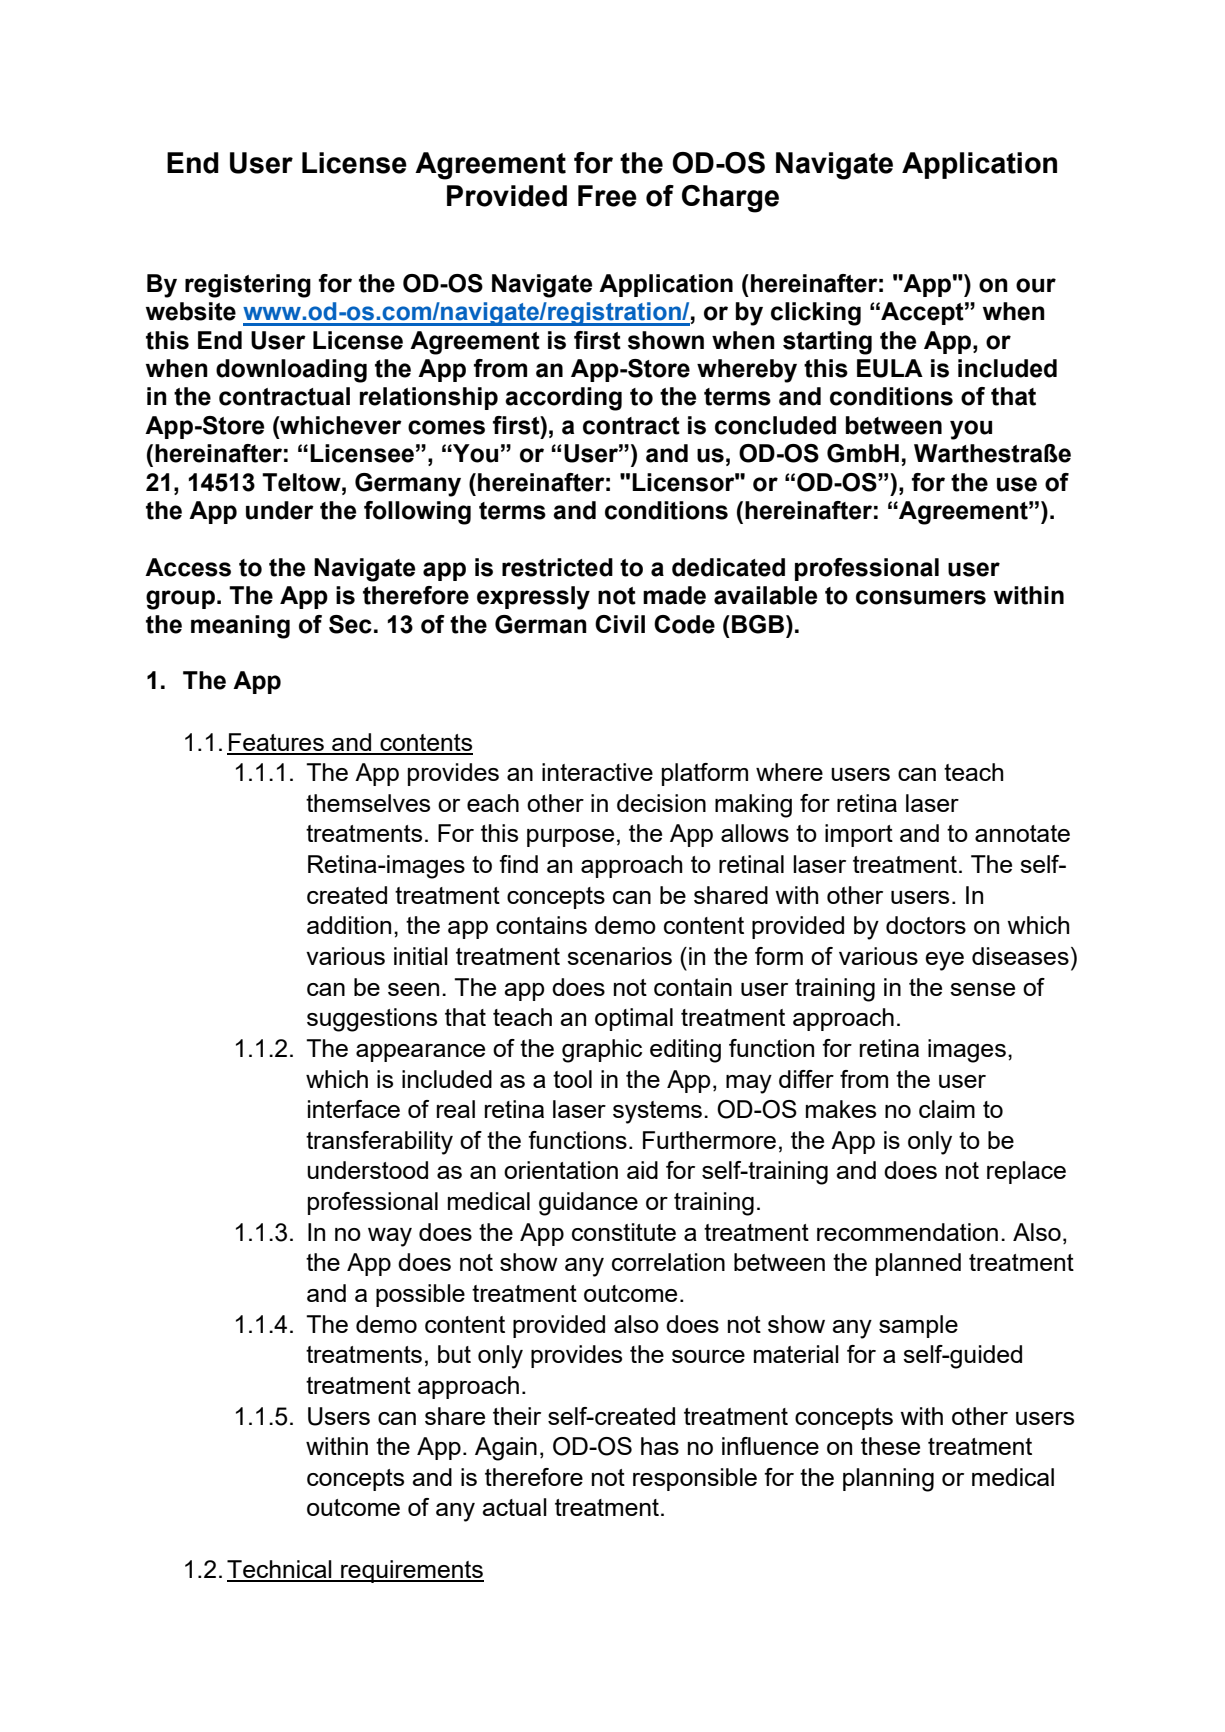 This page has width=1225, height=1732. Describe the element at coordinates (349, 925) in the page. I see `addition` at that location.
